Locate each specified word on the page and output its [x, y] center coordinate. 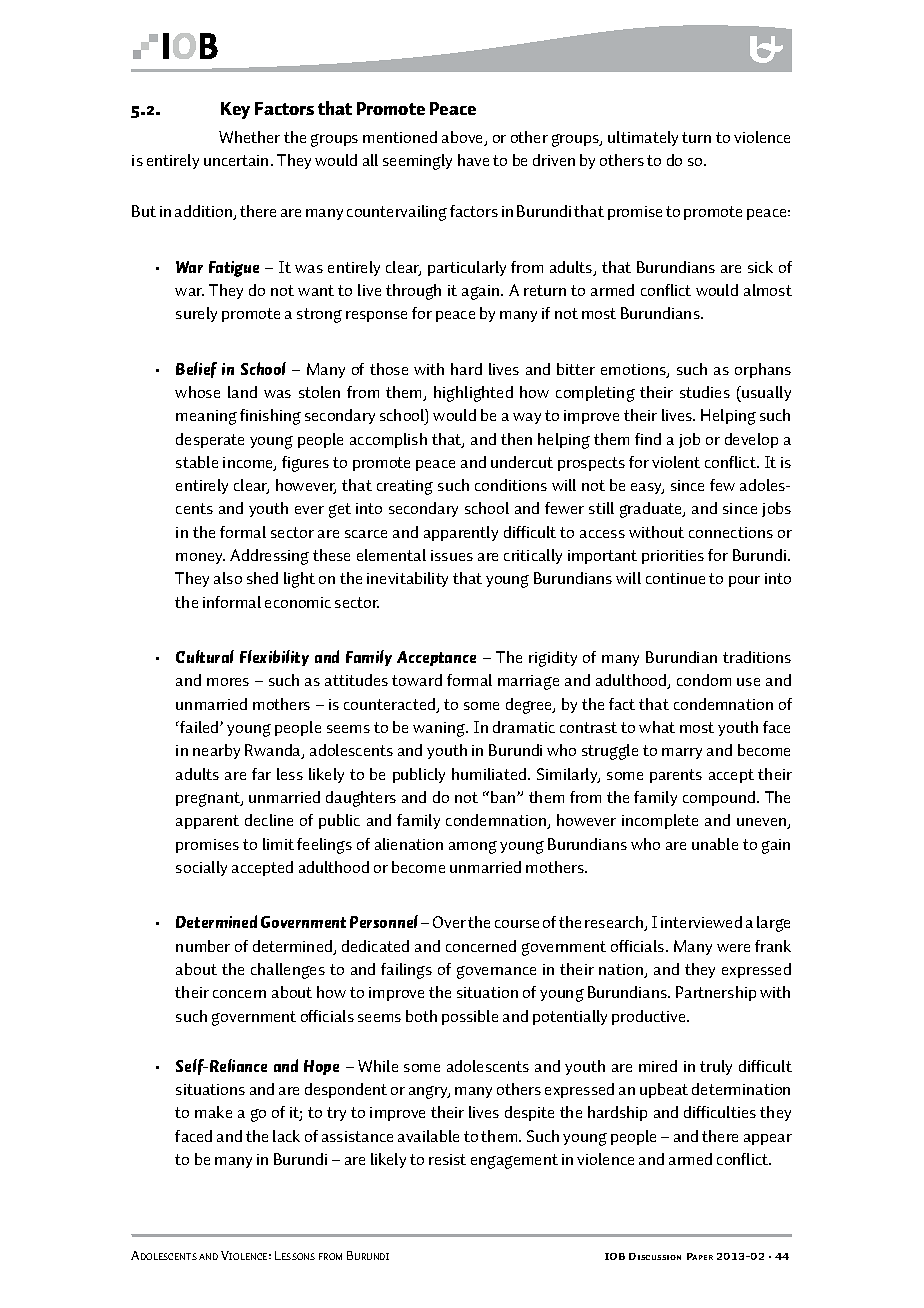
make [213, 1112]
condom [704, 680]
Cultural [205, 656]
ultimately [643, 138]
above [464, 138]
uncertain [236, 160]
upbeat [664, 1090]
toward [417, 680]
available [428, 1136]
